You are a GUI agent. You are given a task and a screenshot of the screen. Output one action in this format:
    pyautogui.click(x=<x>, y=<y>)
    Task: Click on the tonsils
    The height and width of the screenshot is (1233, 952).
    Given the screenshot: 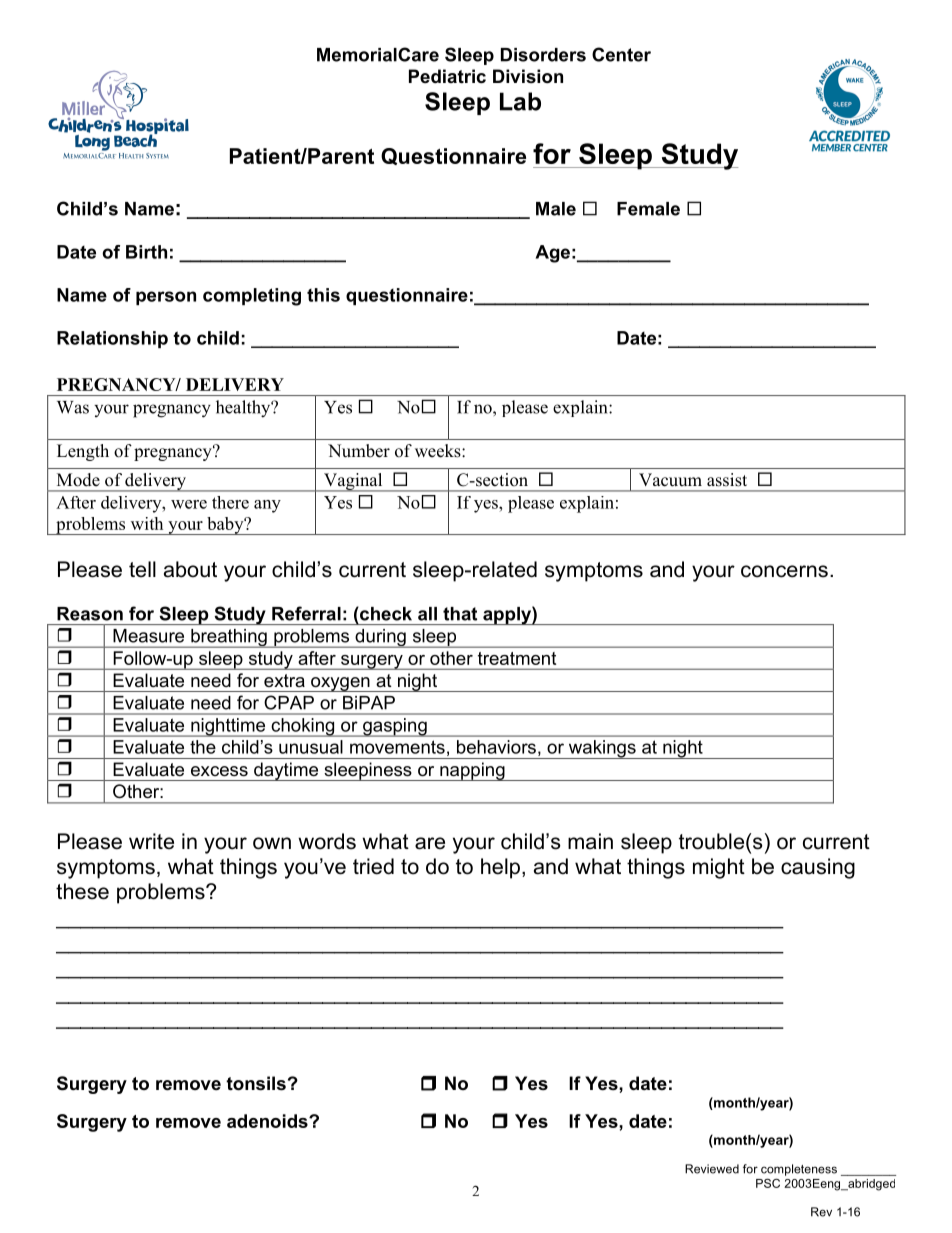 What is the action you would take?
    pyautogui.click(x=256, y=1083)
